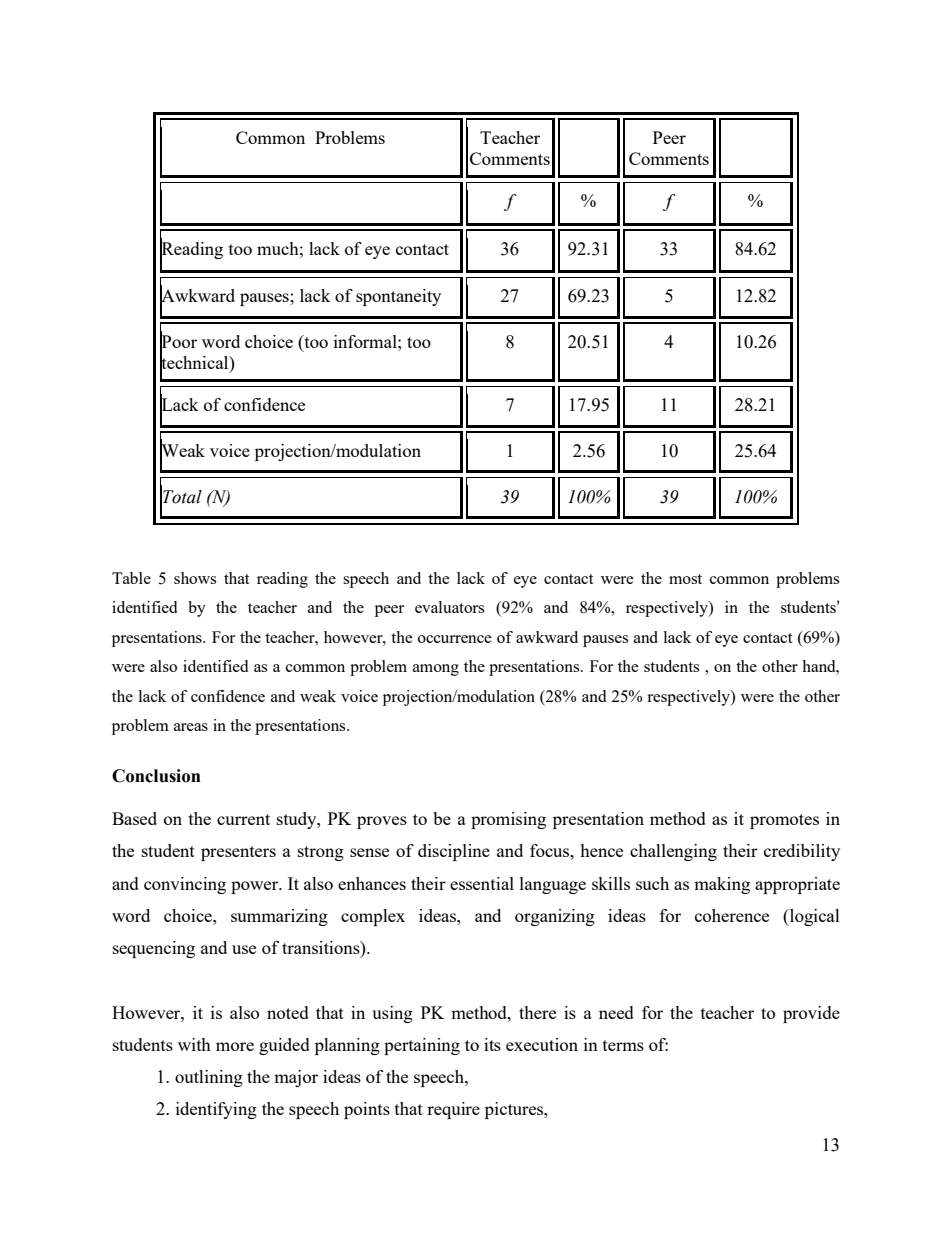 This document has height=1233, width=952. I want to click on evaluators, so click(449, 607).
